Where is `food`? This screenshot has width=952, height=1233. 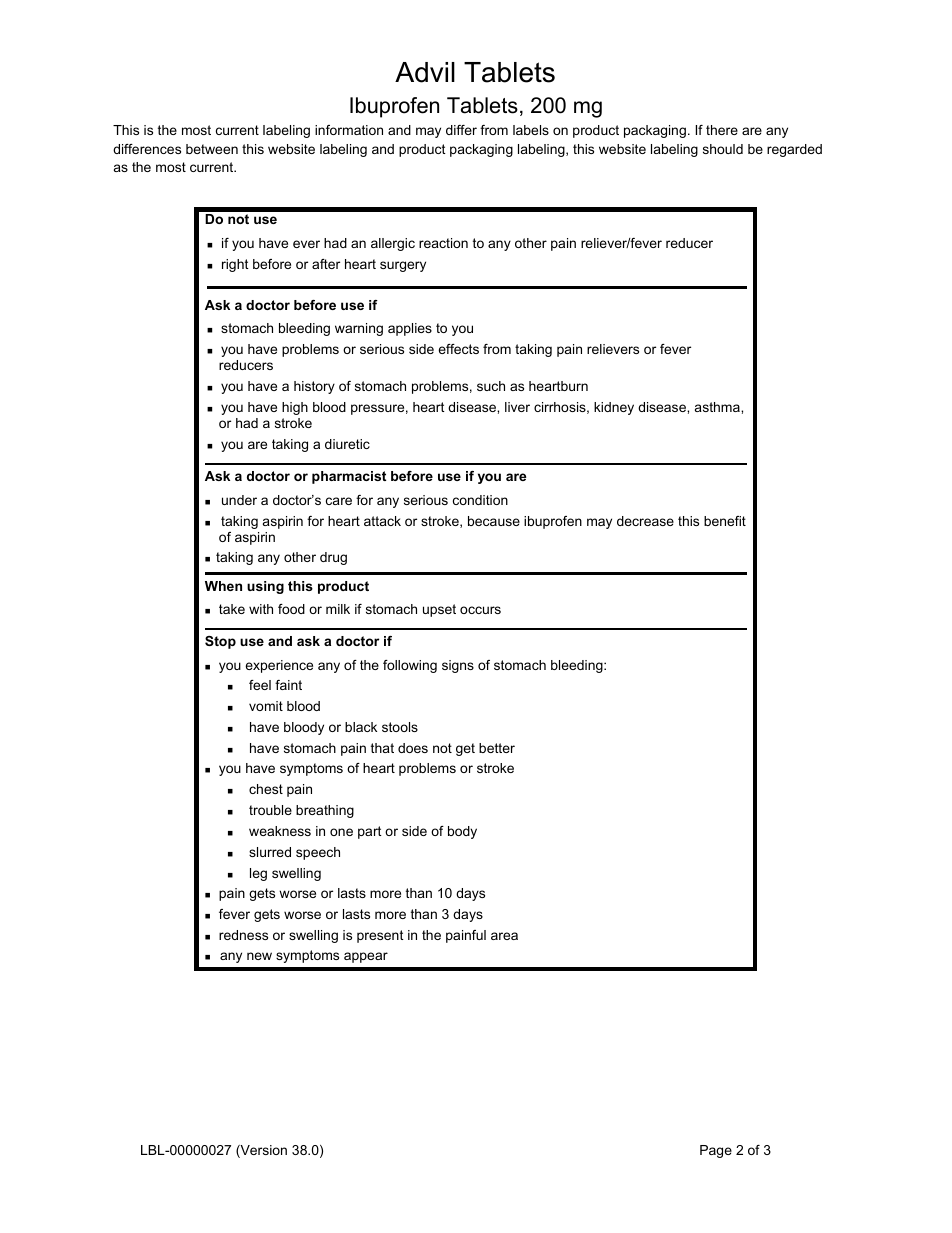 food is located at coordinates (291, 609).
